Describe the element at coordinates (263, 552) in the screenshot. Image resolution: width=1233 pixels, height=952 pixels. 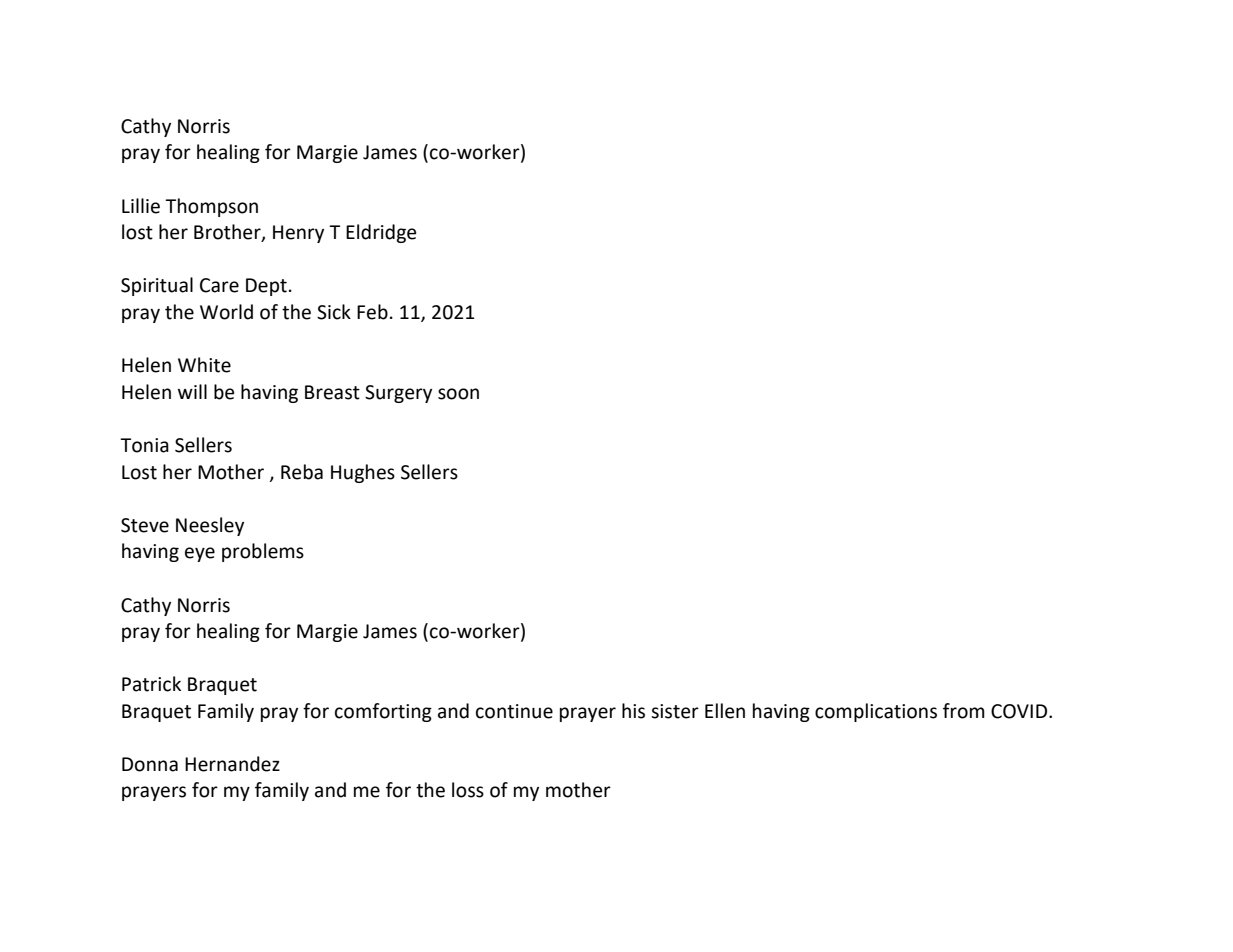
I see `problems` at that location.
